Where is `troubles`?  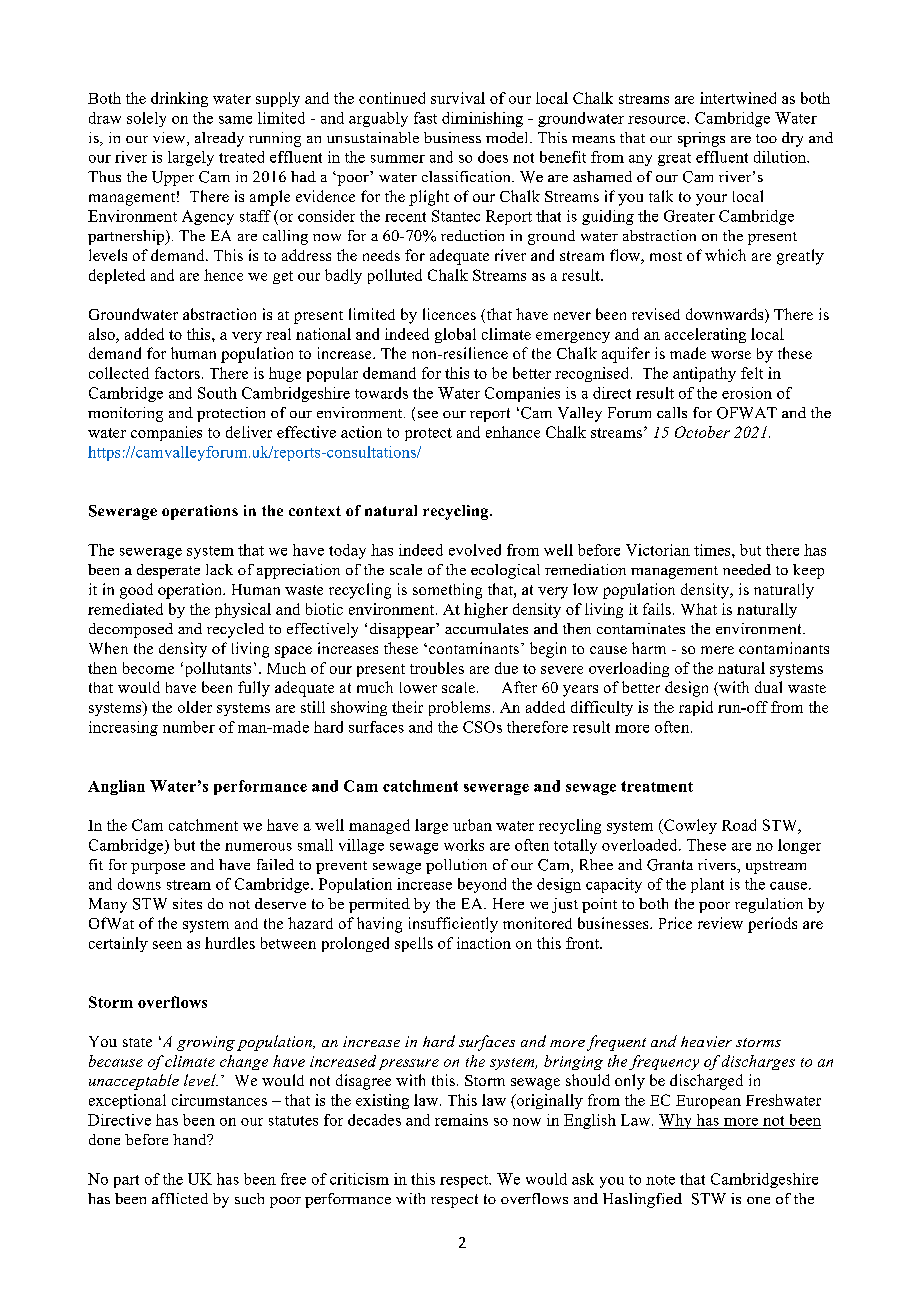 troubles is located at coordinates (437, 668).
